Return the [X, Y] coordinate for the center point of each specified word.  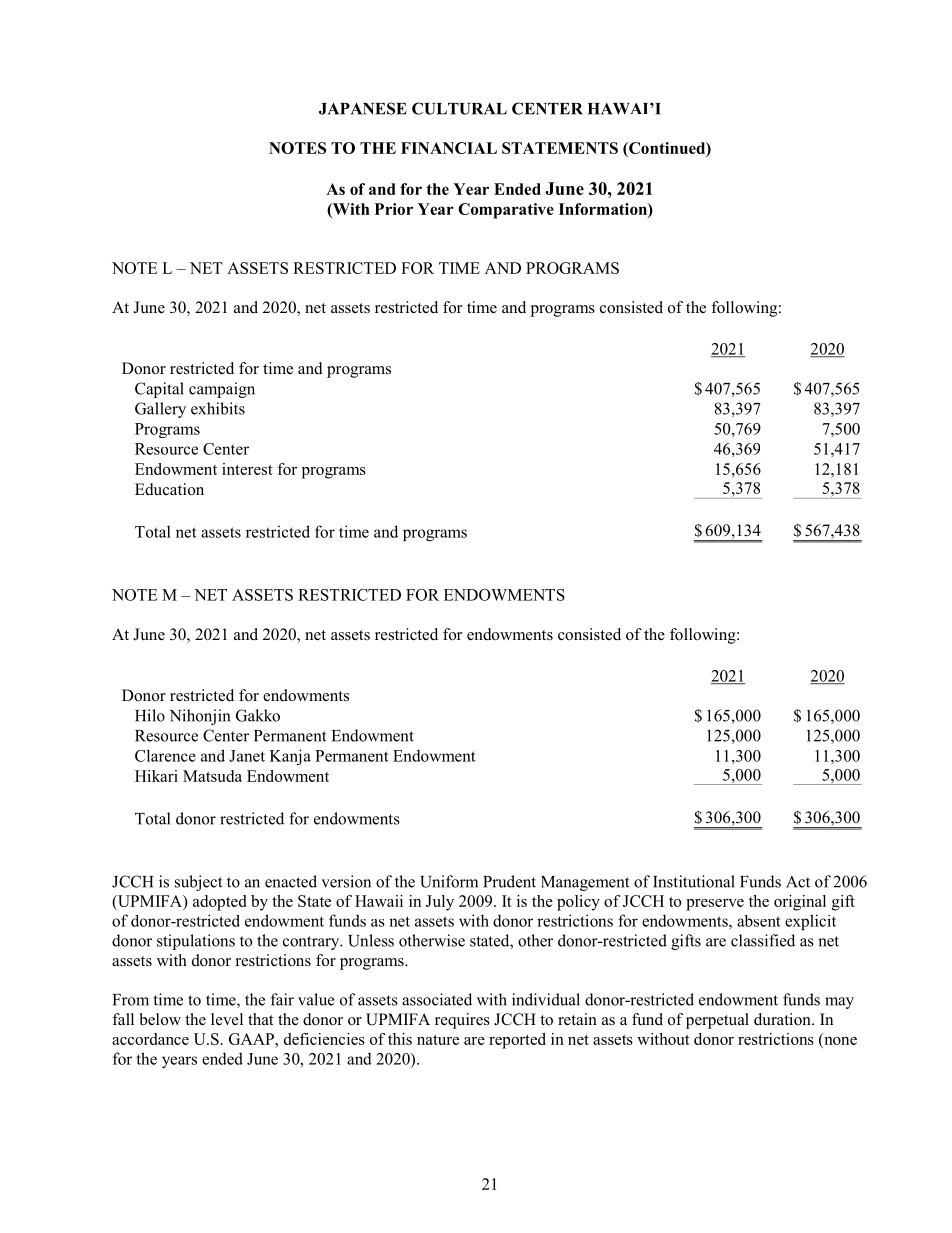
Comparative [506, 211]
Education [169, 489]
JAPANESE [363, 108]
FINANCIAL [449, 148]
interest [247, 469]
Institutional [694, 881]
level [227, 1019]
